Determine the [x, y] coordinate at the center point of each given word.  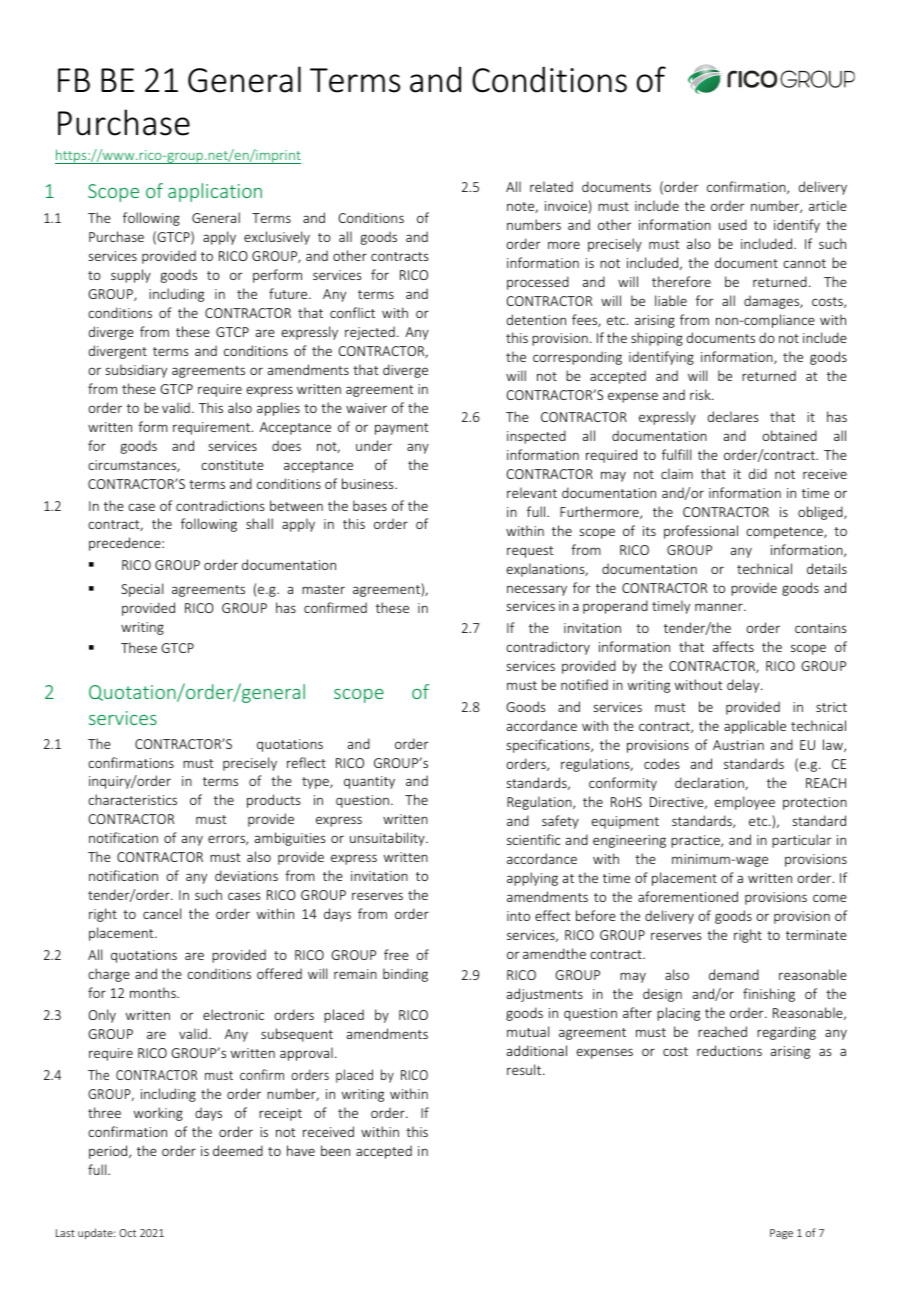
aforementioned [688, 896]
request [530, 552]
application [215, 192]
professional [701, 532]
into [518, 916]
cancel [162, 913]
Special [142, 590]
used [733, 224]
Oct [127, 1233]
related [551, 186]
